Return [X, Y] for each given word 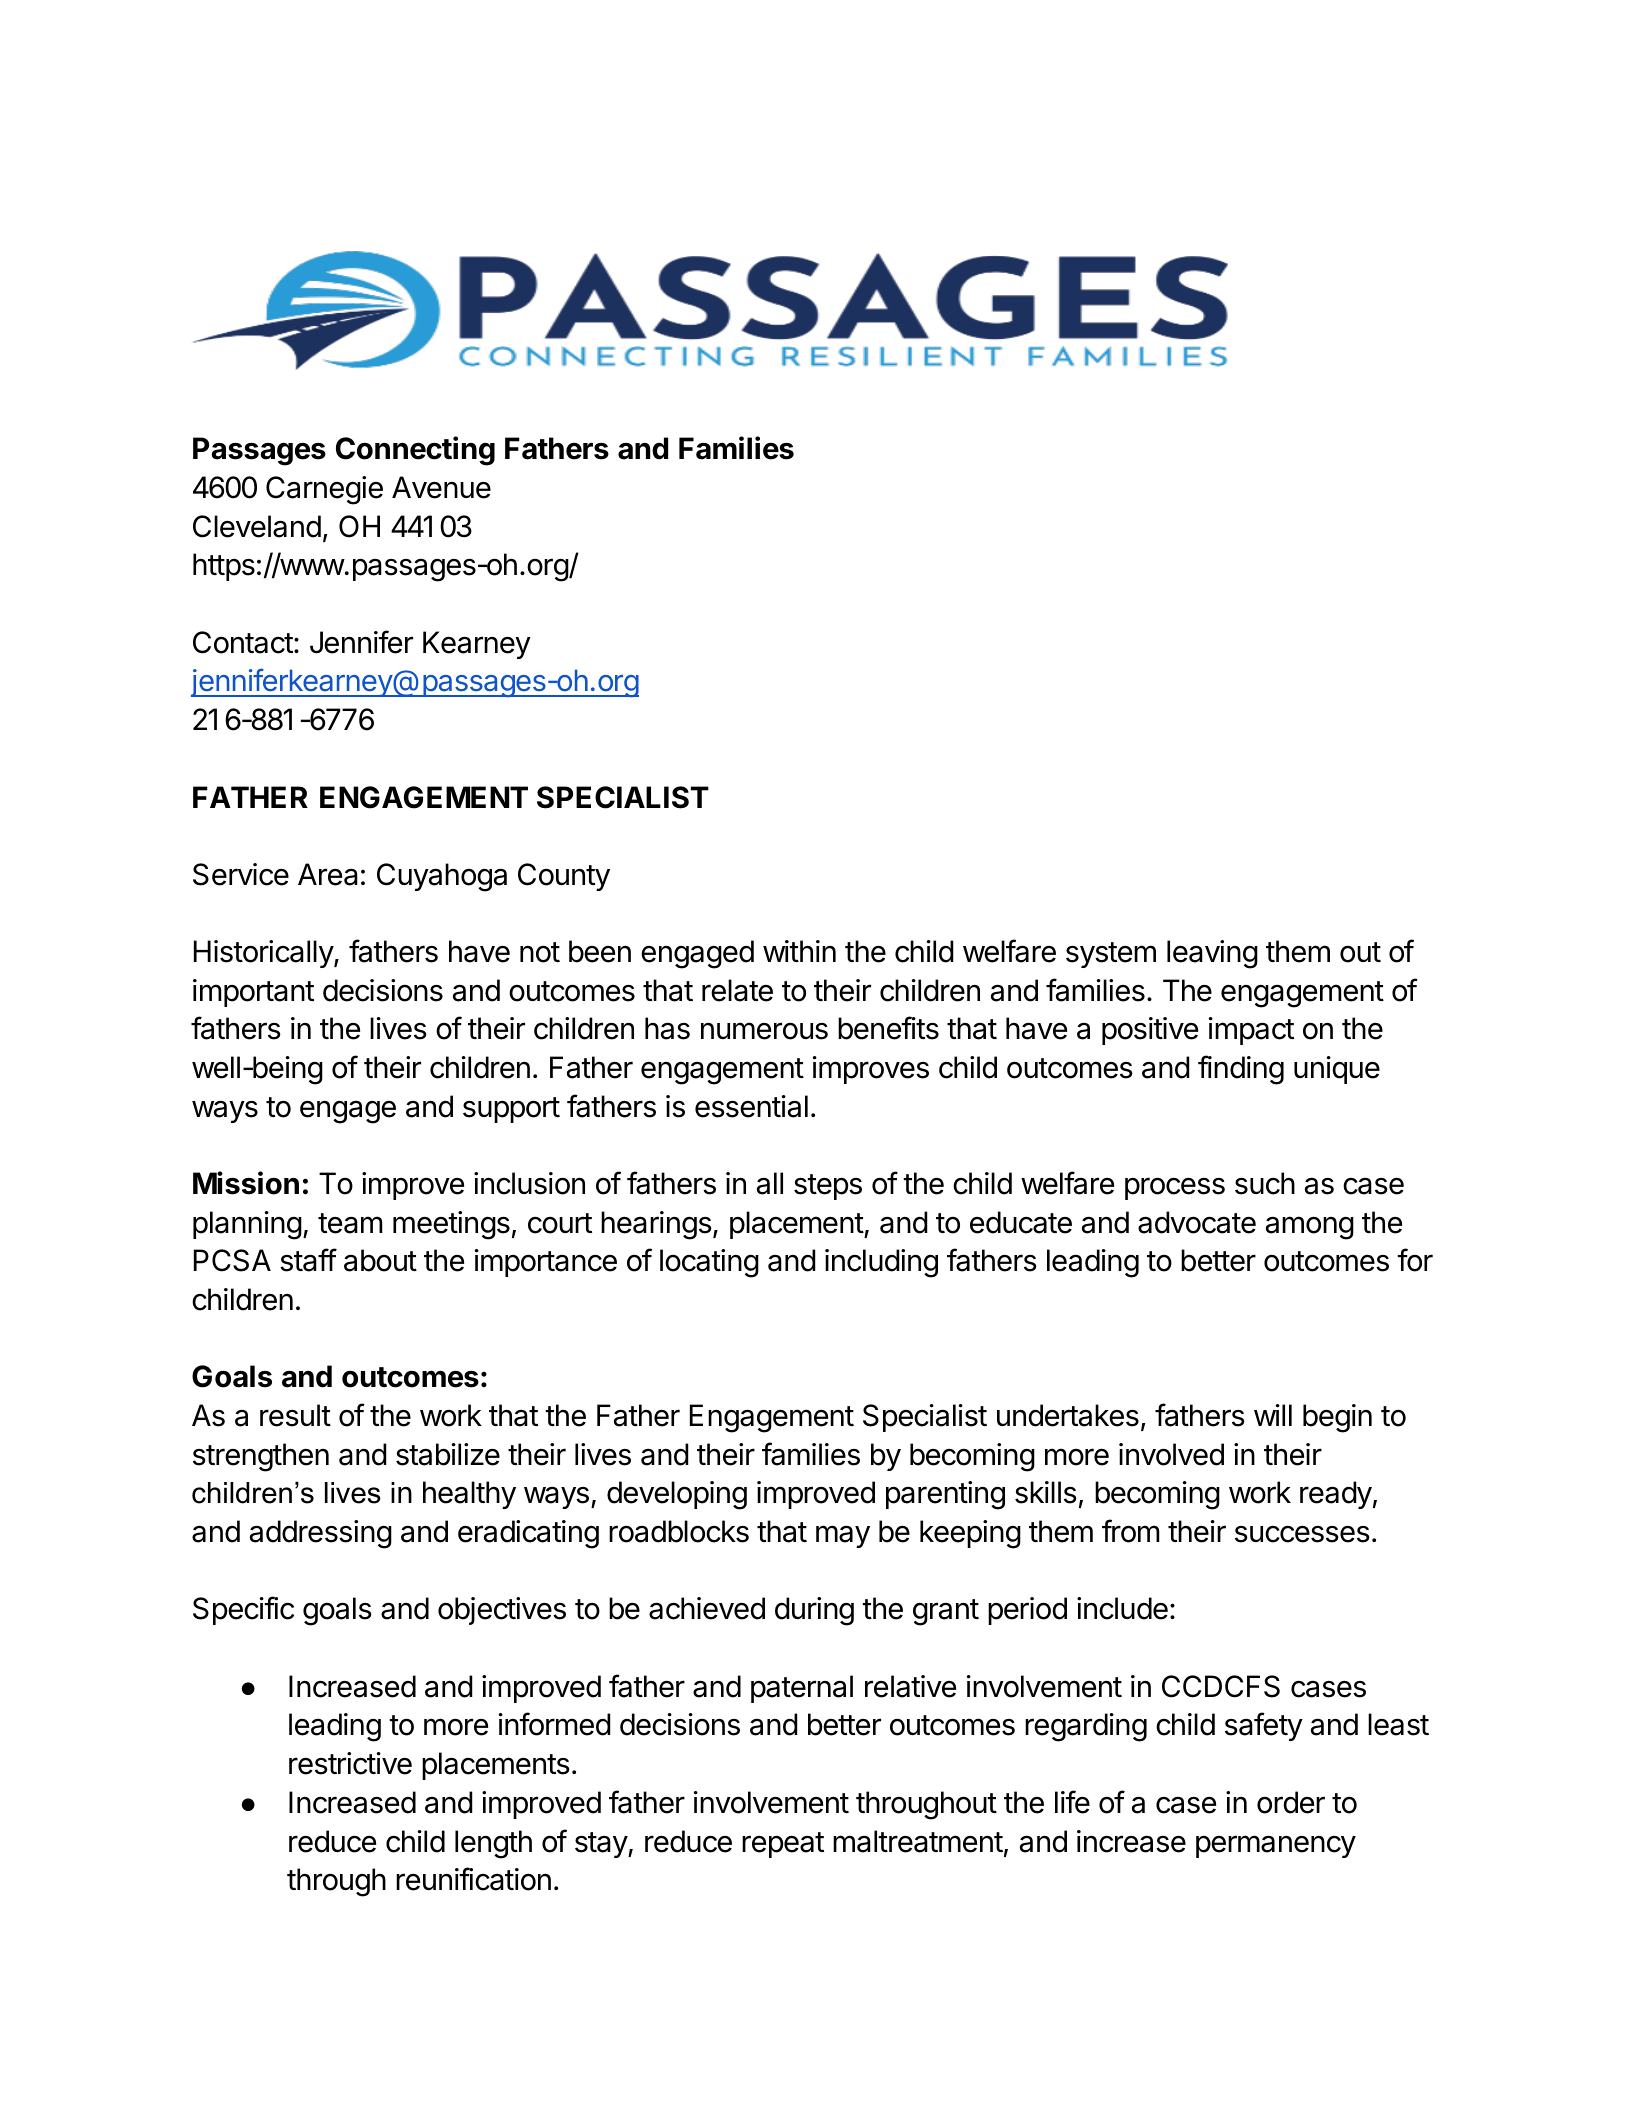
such [1265, 1183]
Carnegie [324, 490]
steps [828, 1187]
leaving [1212, 954]
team [350, 1223]
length [493, 1844]
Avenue [441, 487]
